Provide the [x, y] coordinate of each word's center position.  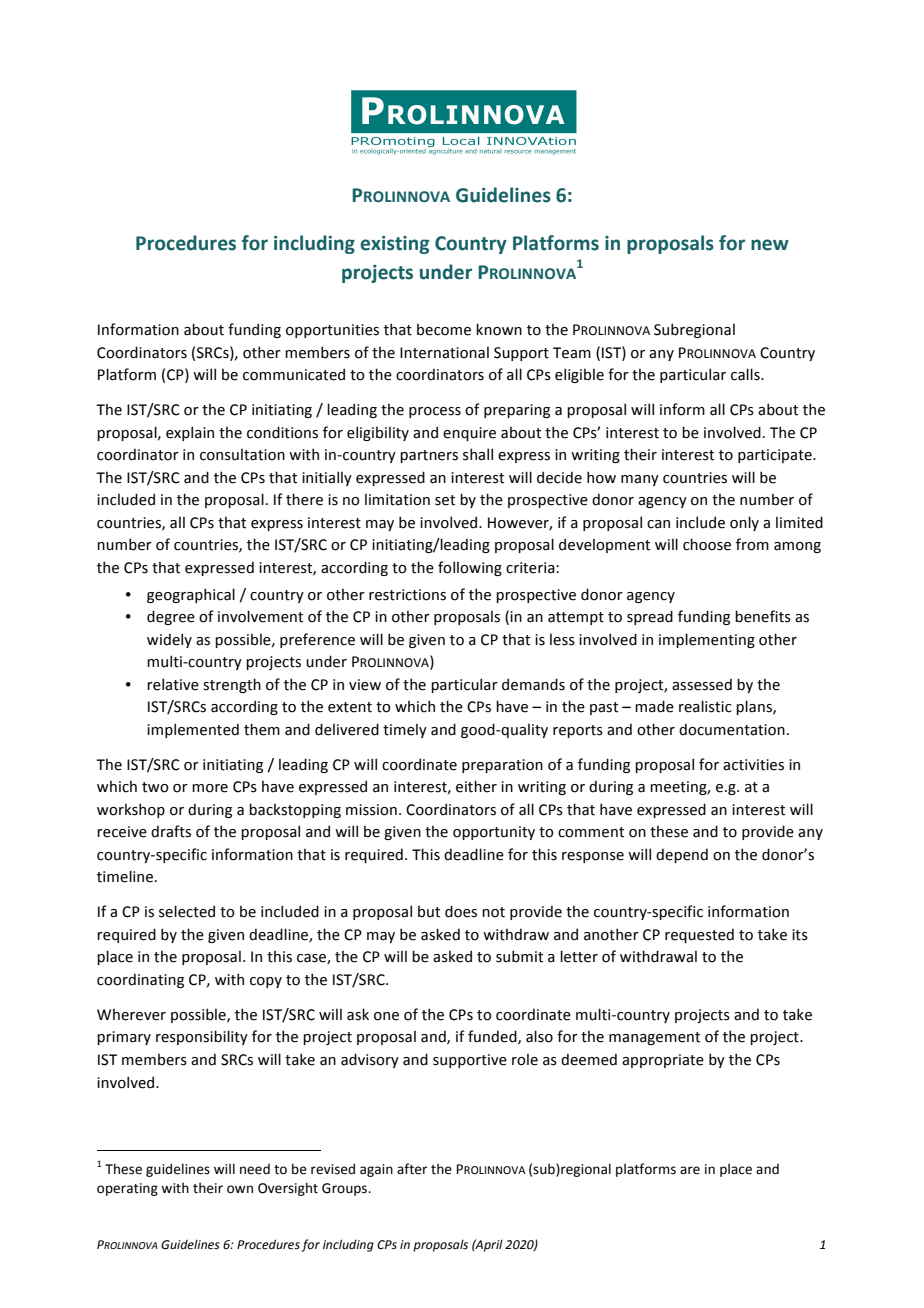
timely [405, 731]
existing [394, 245]
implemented [193, 730]
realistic [705, 706]
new [770, 245]
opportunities [332, 331]
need [255, 1169]
